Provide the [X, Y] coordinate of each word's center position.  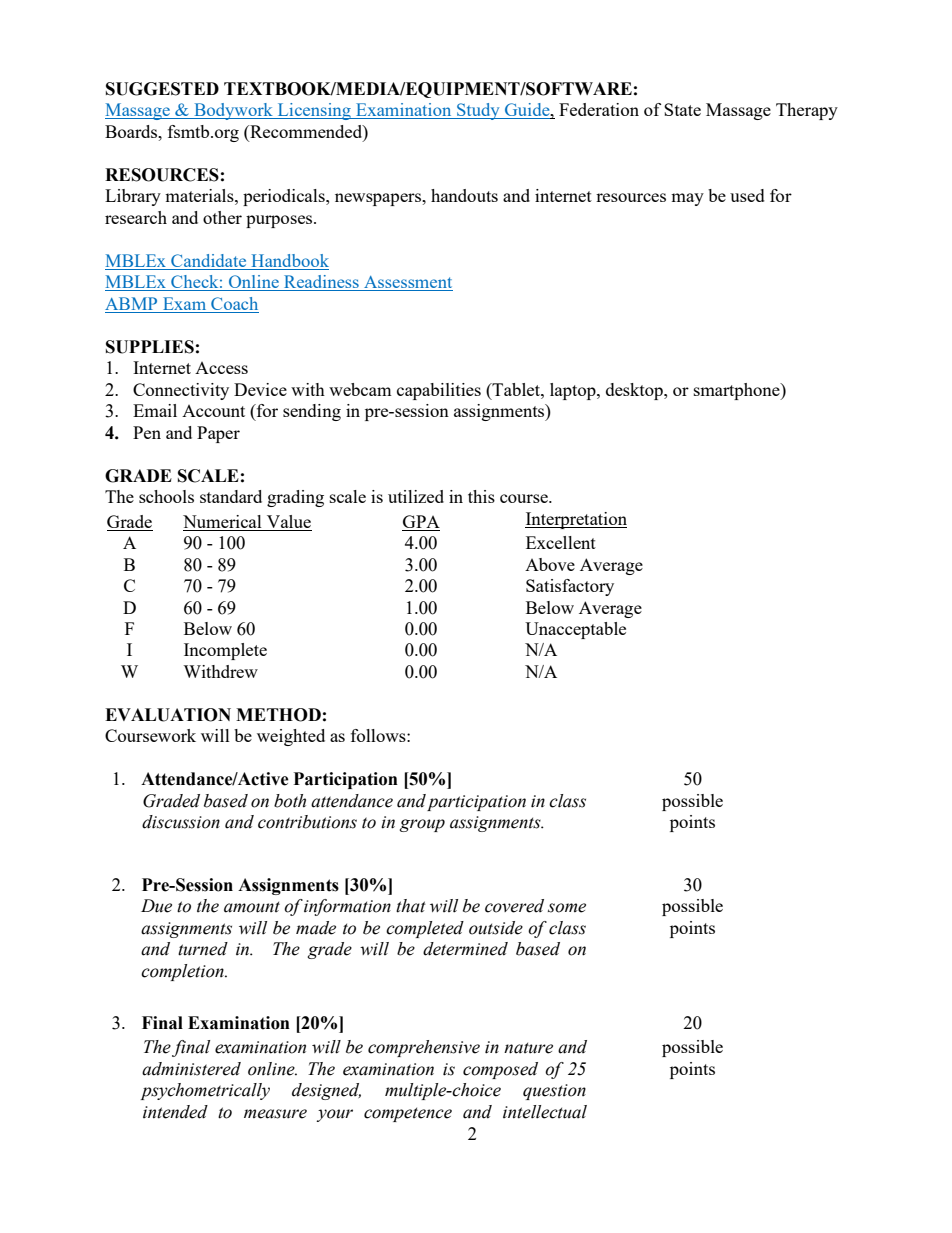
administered [191, 1069]
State [682, 109]
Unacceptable [575, 630]
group [422, 825]
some [567, 908]
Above [550, 564]
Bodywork [233, 111]
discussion [181, 822]
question [554, 1092]
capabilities [439, 391]
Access [221, 368]
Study [478, 111]
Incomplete [225, 651]
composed [500, 1070]
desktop [635, 391]
